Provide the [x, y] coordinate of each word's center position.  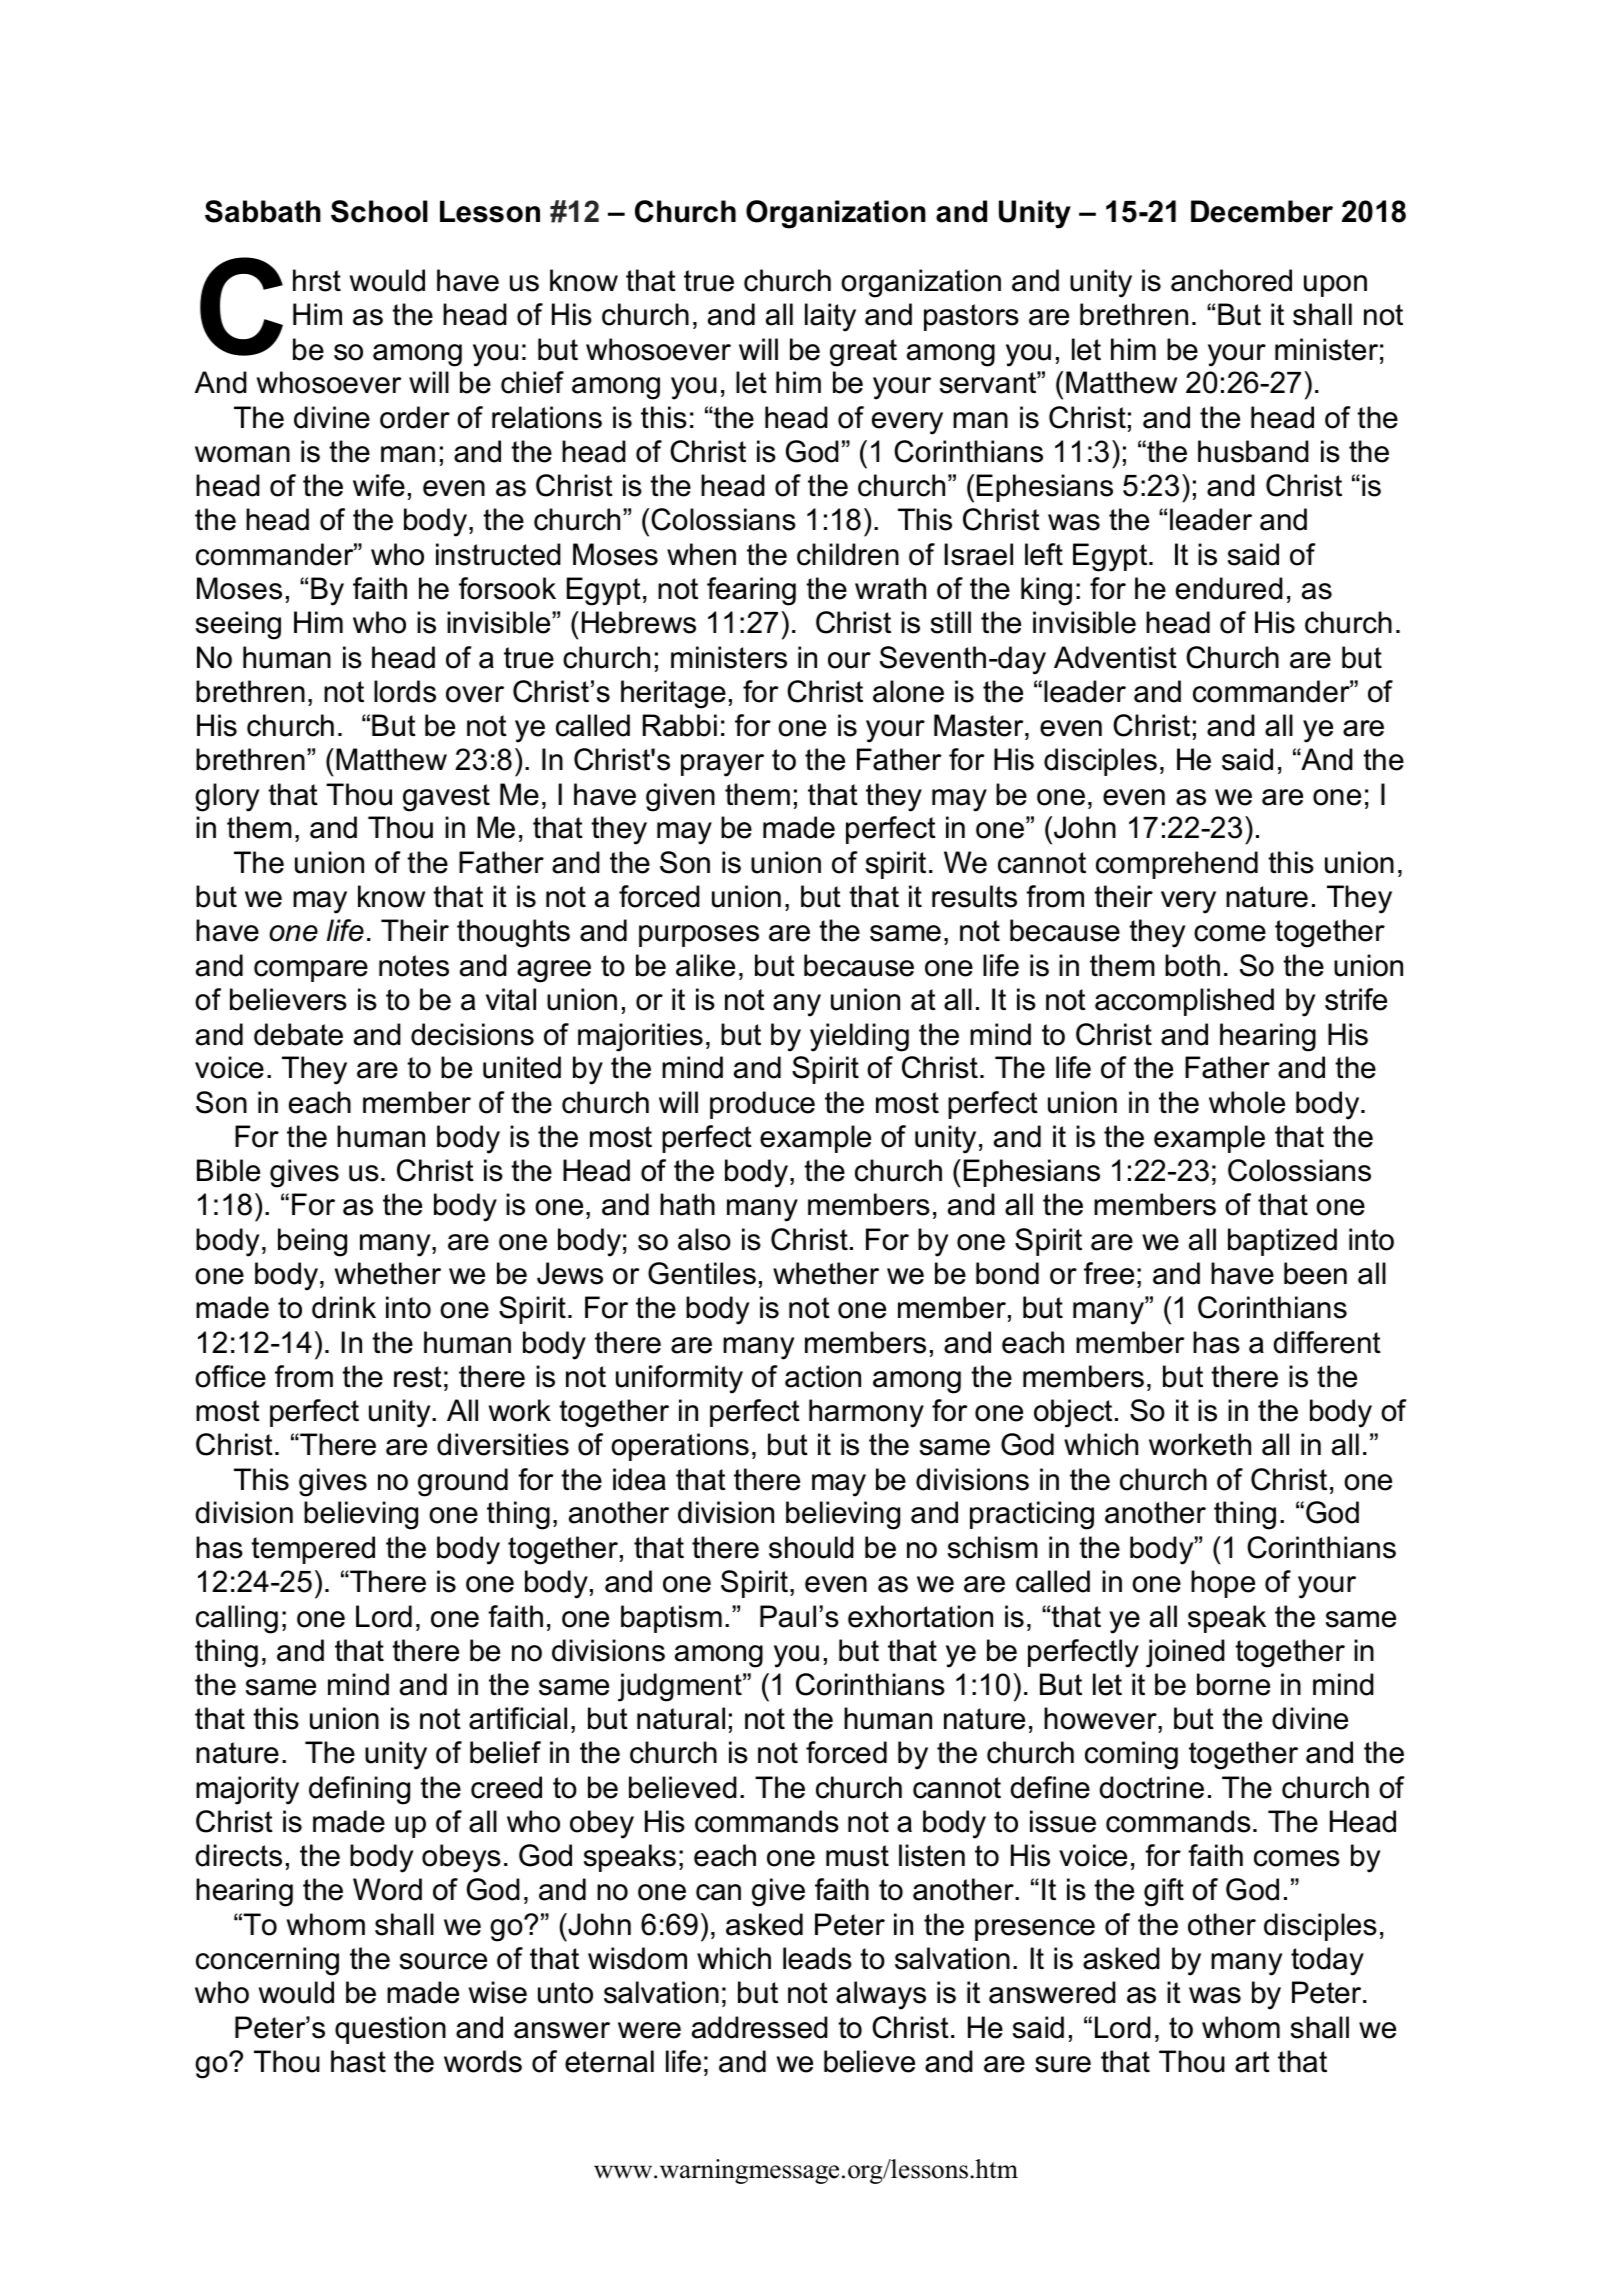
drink [344, 1307]
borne [1233, 1684]
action [823, 1376]
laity [830, 317]
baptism [671, 1619]
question [390, 2030]
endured [1229, 588]
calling [237, 1619]
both [1192, 965]
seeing [238, 625]
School [379, 211]
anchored [1231, 280]
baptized [1282, 1242]
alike [705, 965]
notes [414, 966]
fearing [751, 591]
